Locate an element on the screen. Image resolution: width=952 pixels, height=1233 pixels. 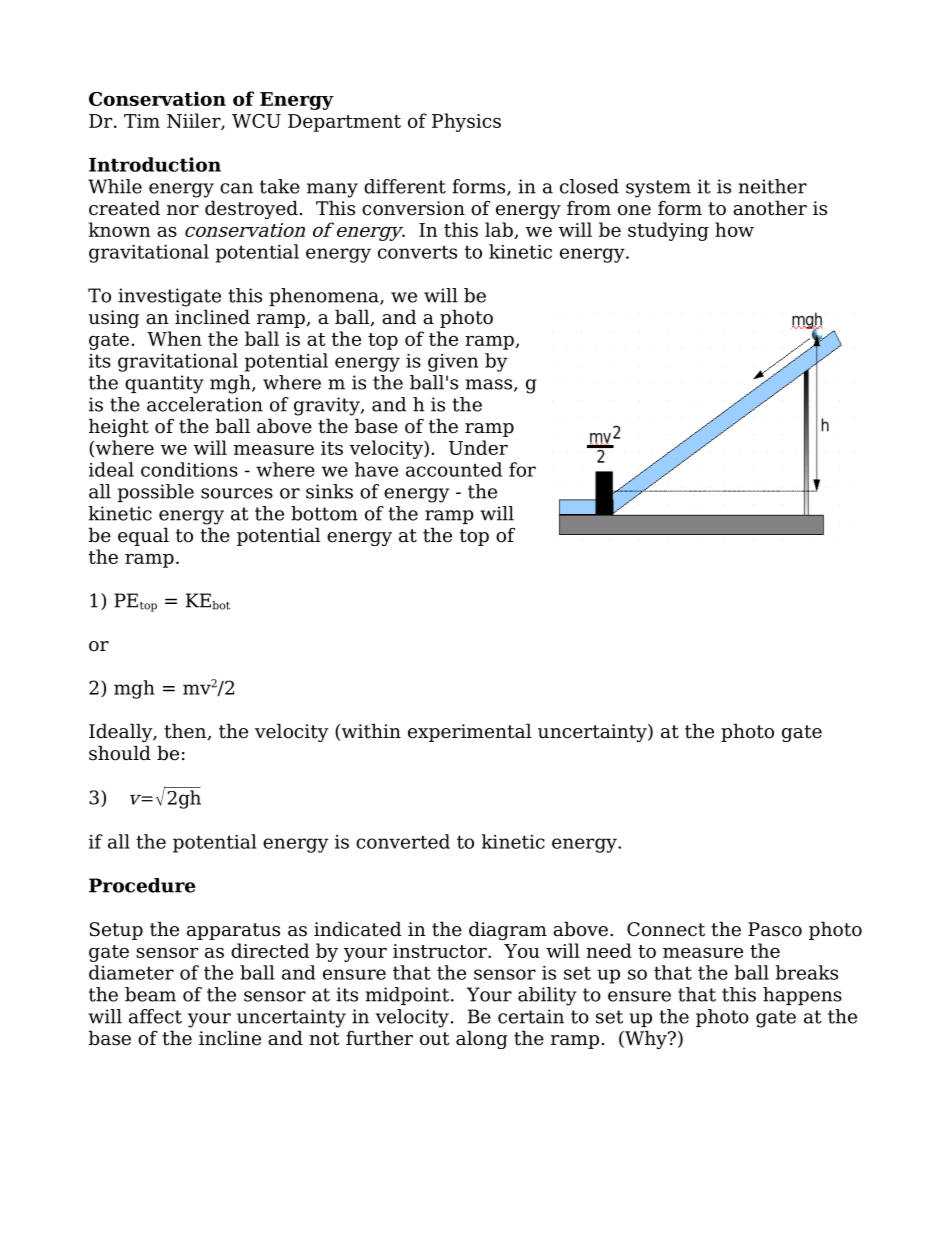
happens is located at coordinates (802, 996).
